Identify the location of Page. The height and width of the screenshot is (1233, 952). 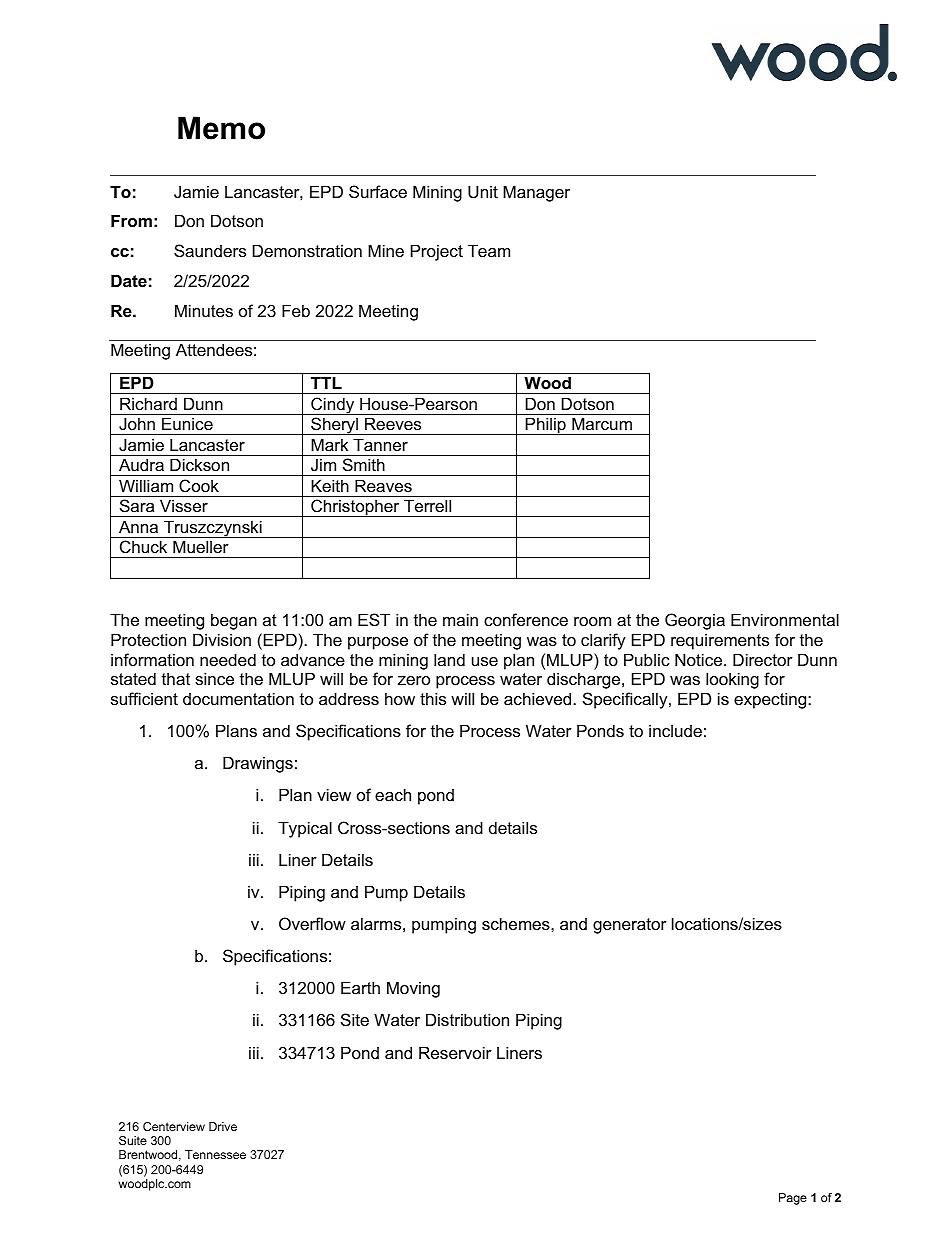
(793, 1199).
